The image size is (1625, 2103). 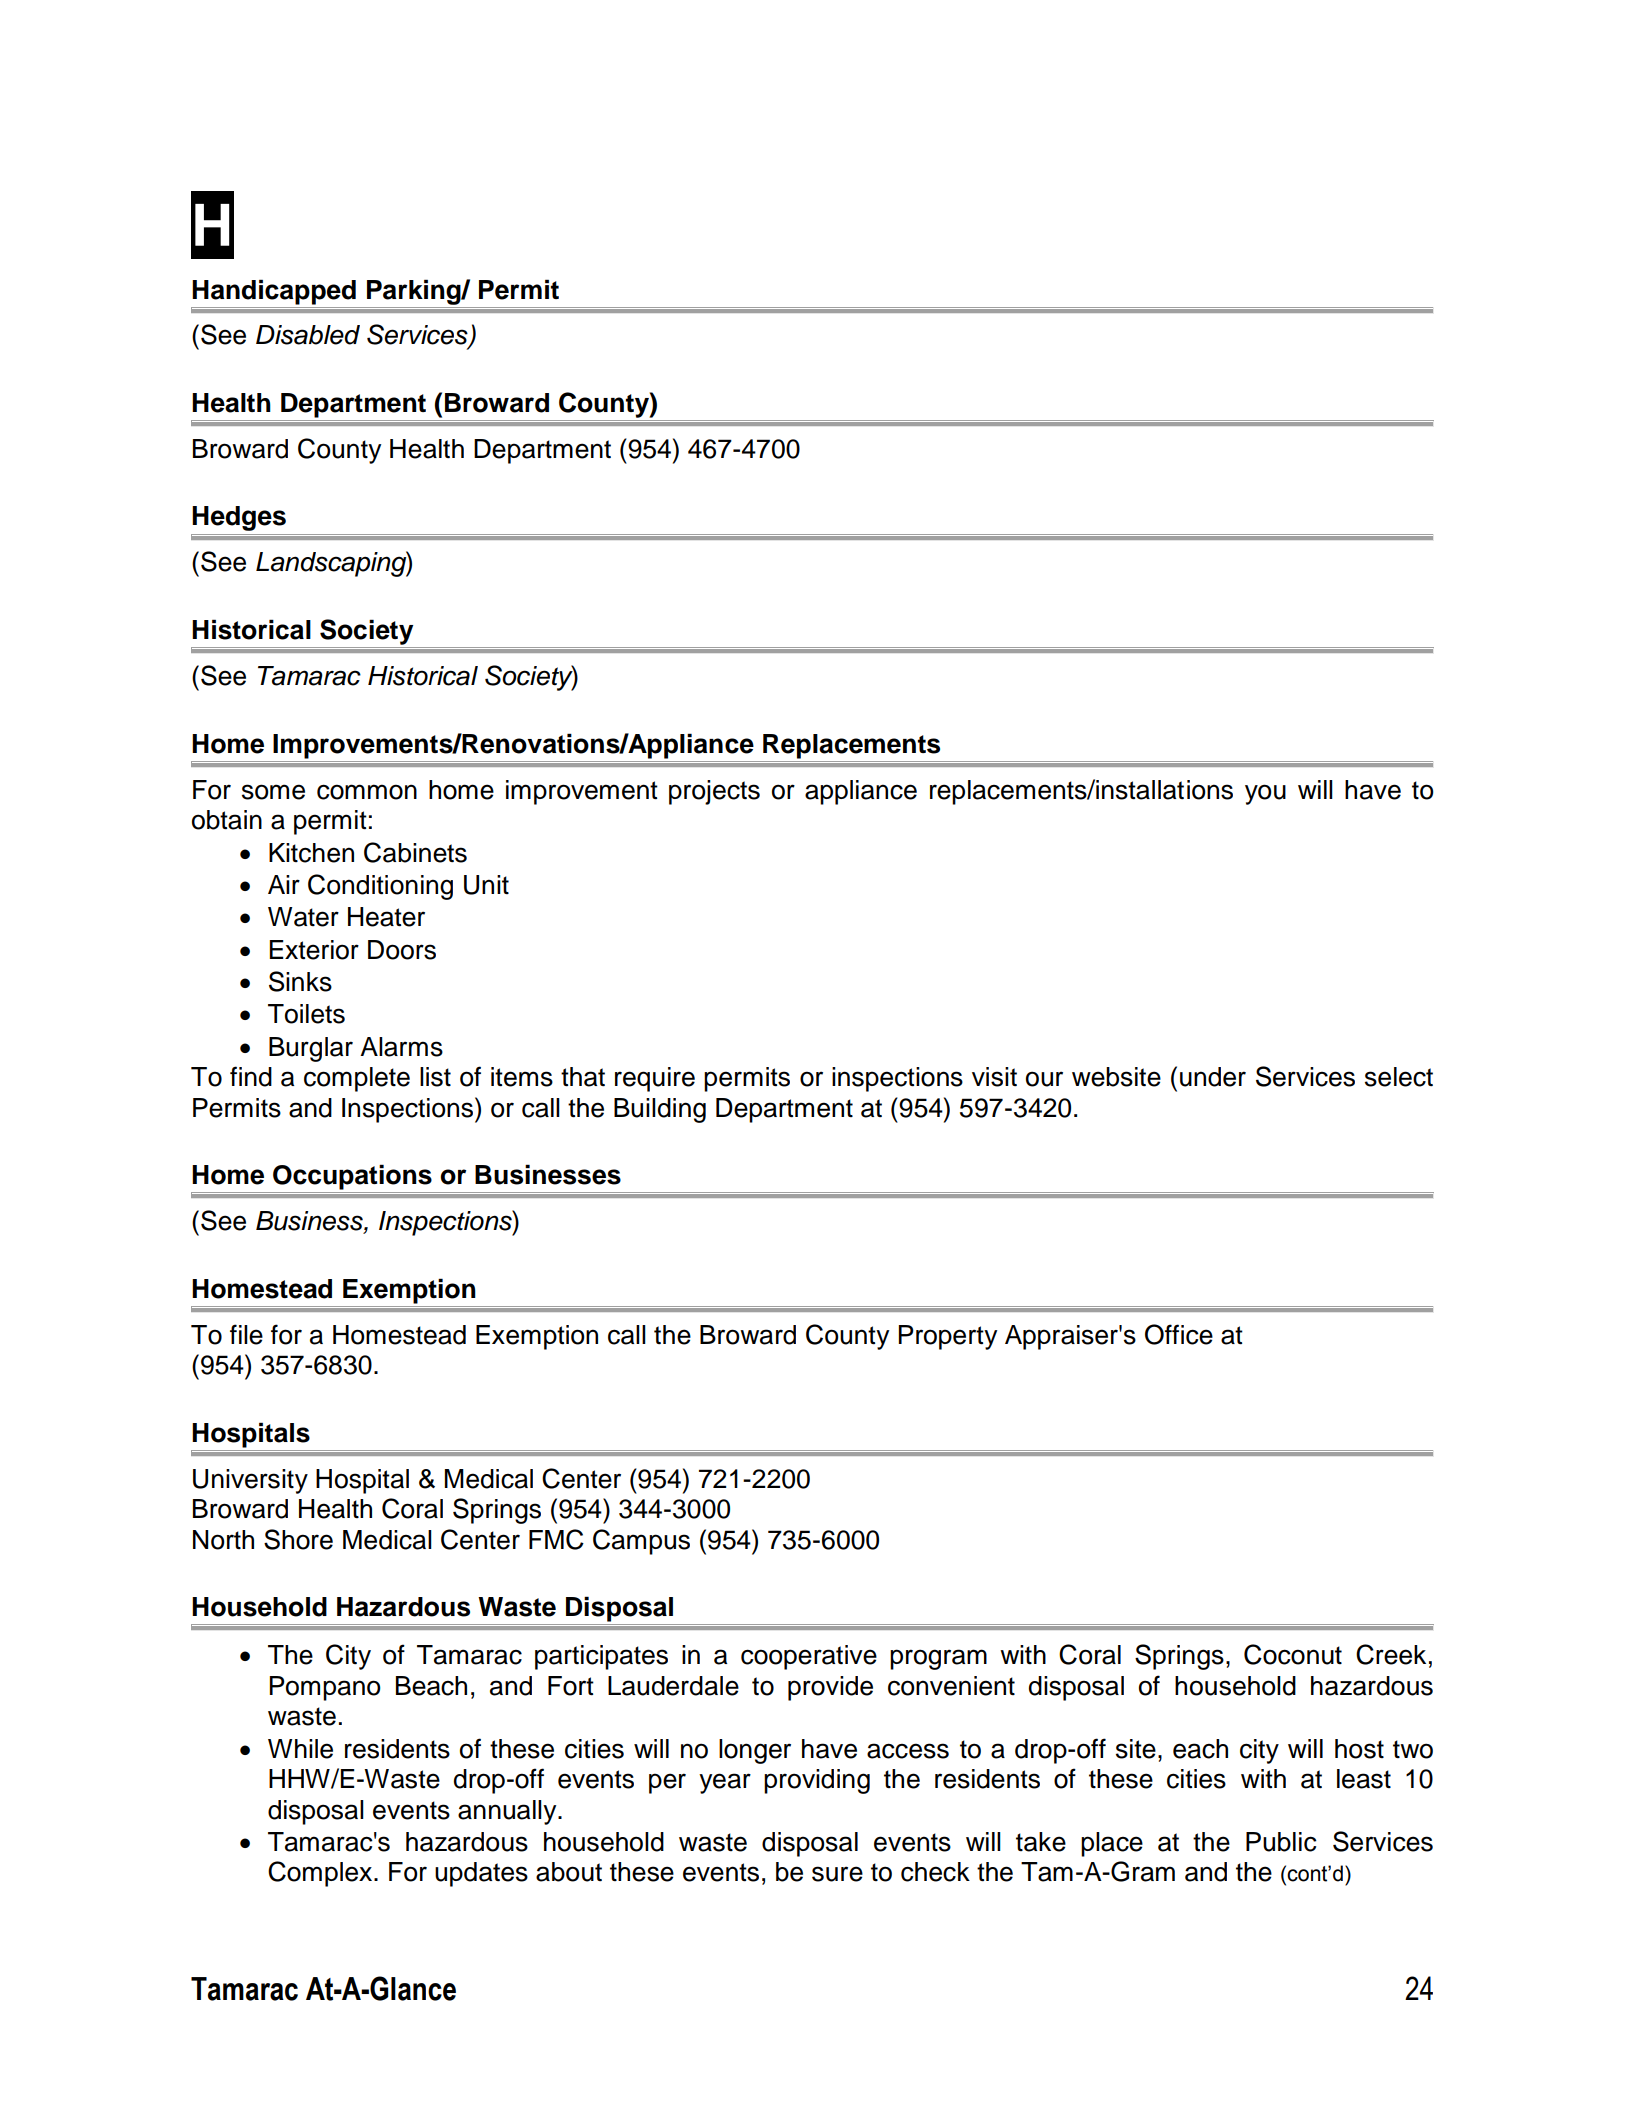 I want to click on Unit, so click(x=486, y=885).
